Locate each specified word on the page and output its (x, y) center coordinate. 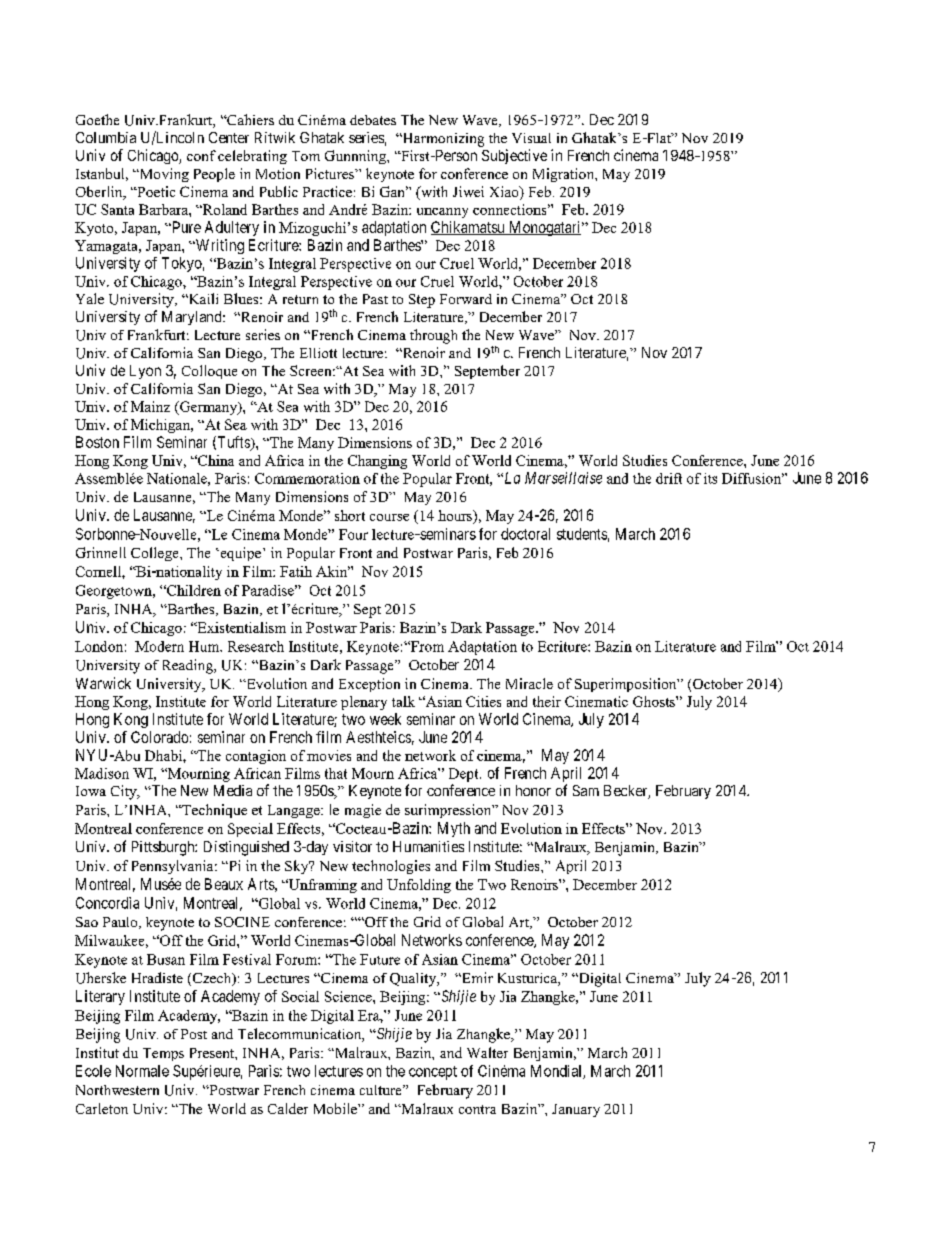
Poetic (155, 191)
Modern (159, 646)
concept (433, 1073)
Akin (333, 571)
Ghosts (655, 701)
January (576, 1110)
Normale (142, 1071)
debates (373, 120)
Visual (531, 138)
